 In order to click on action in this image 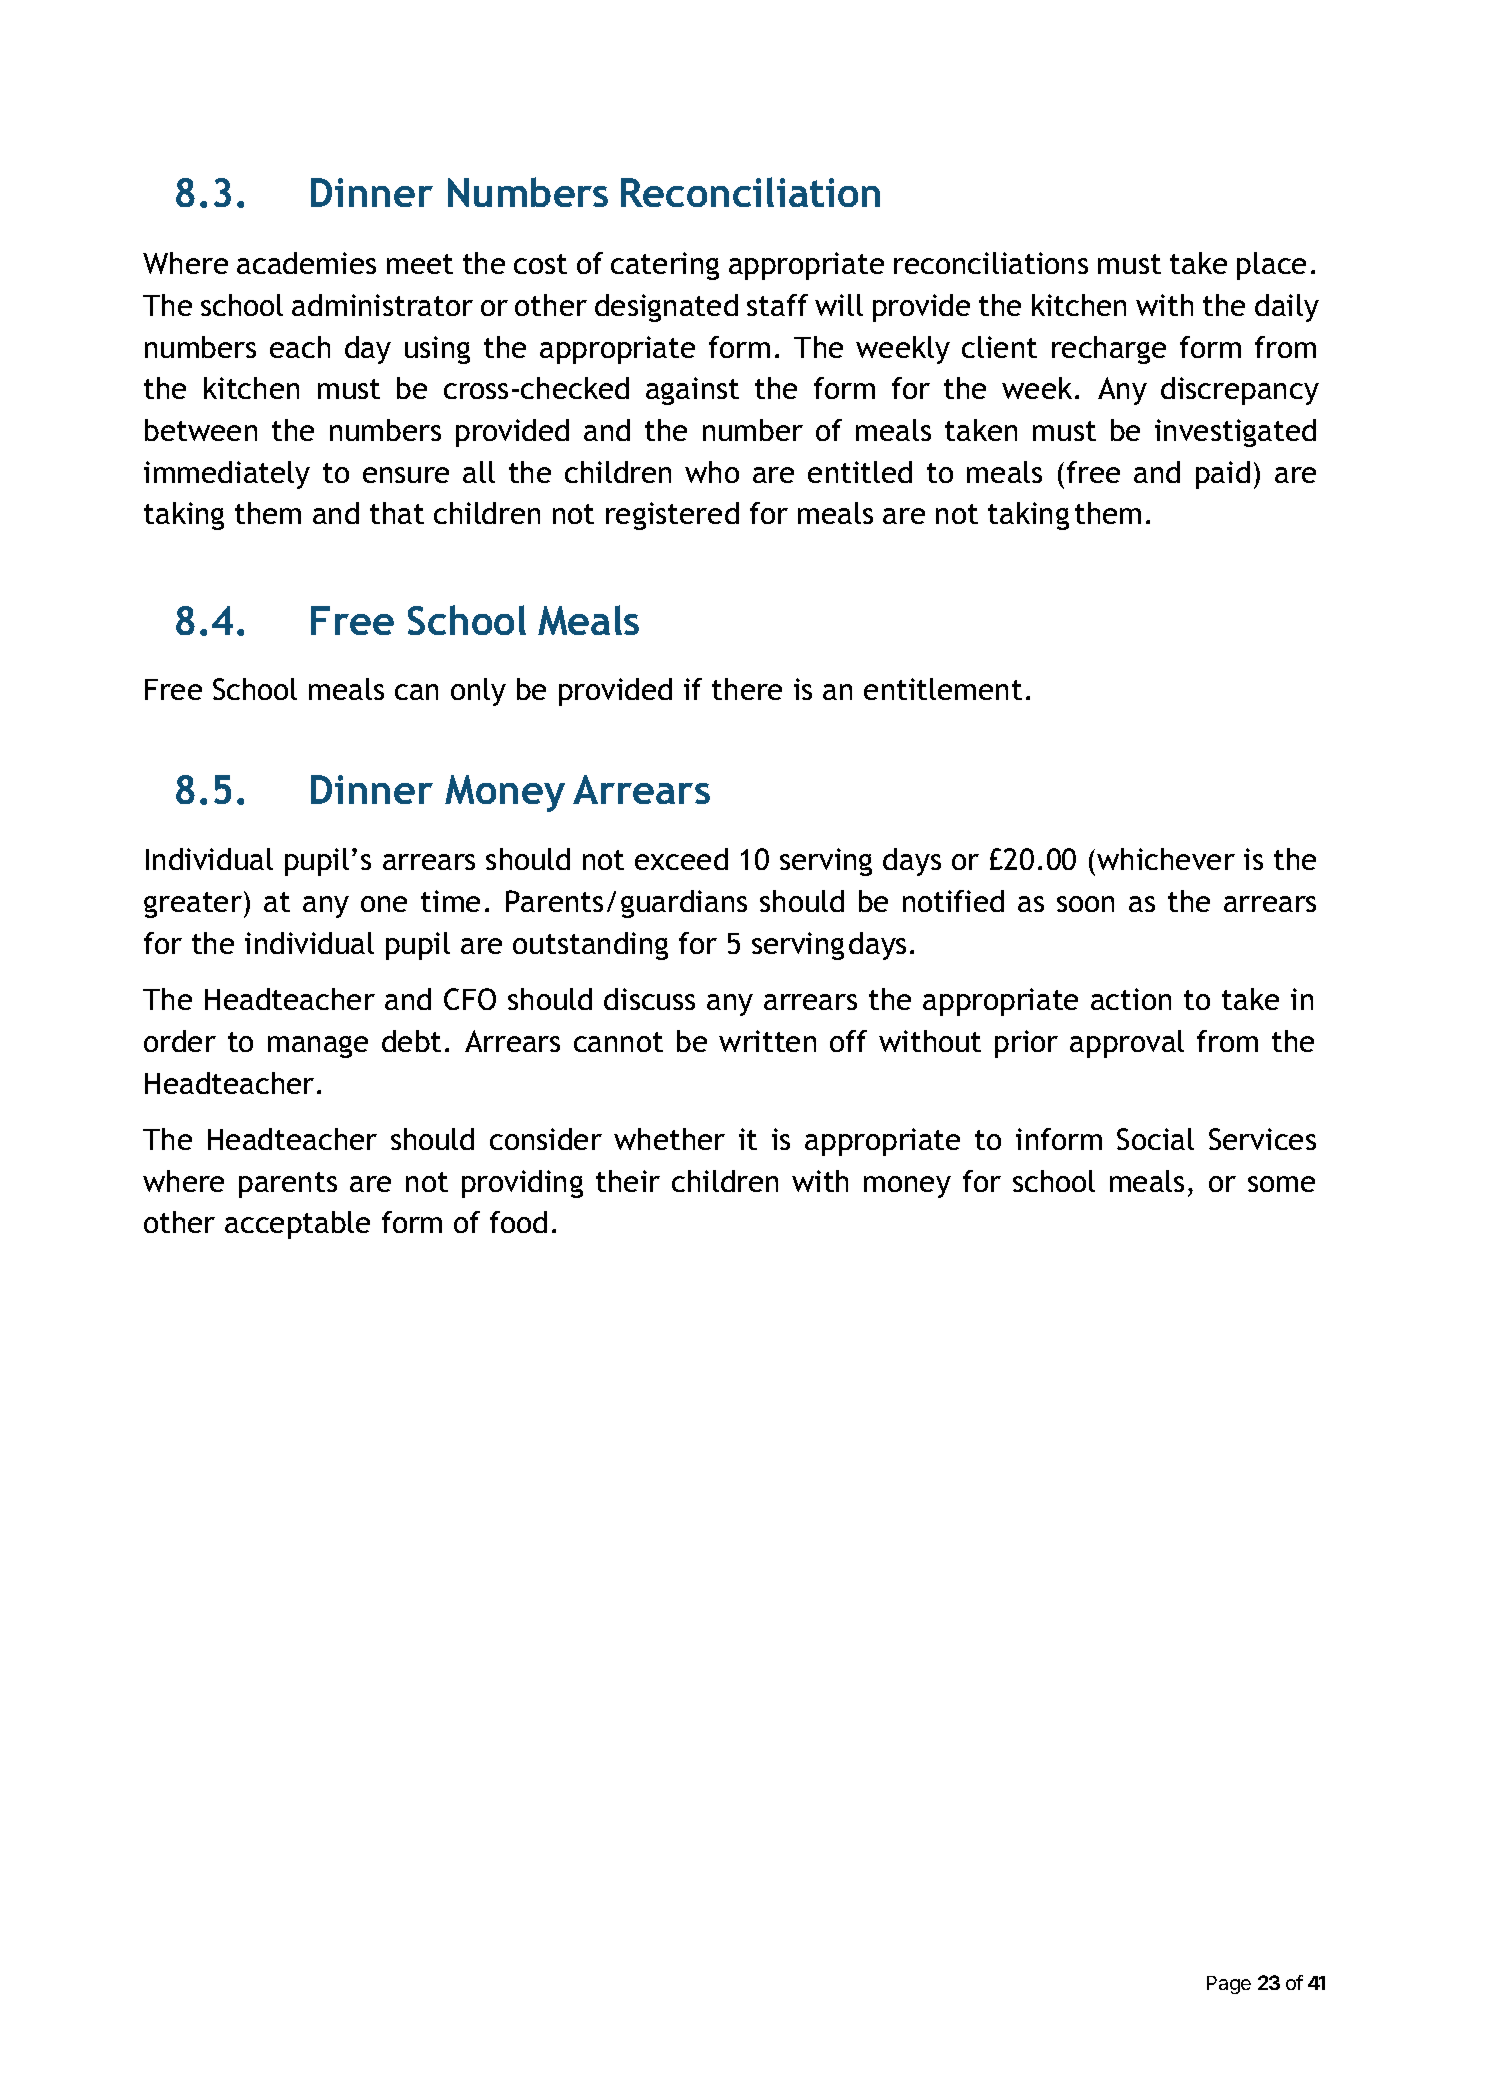, I will do `click(1131, 999)`.
